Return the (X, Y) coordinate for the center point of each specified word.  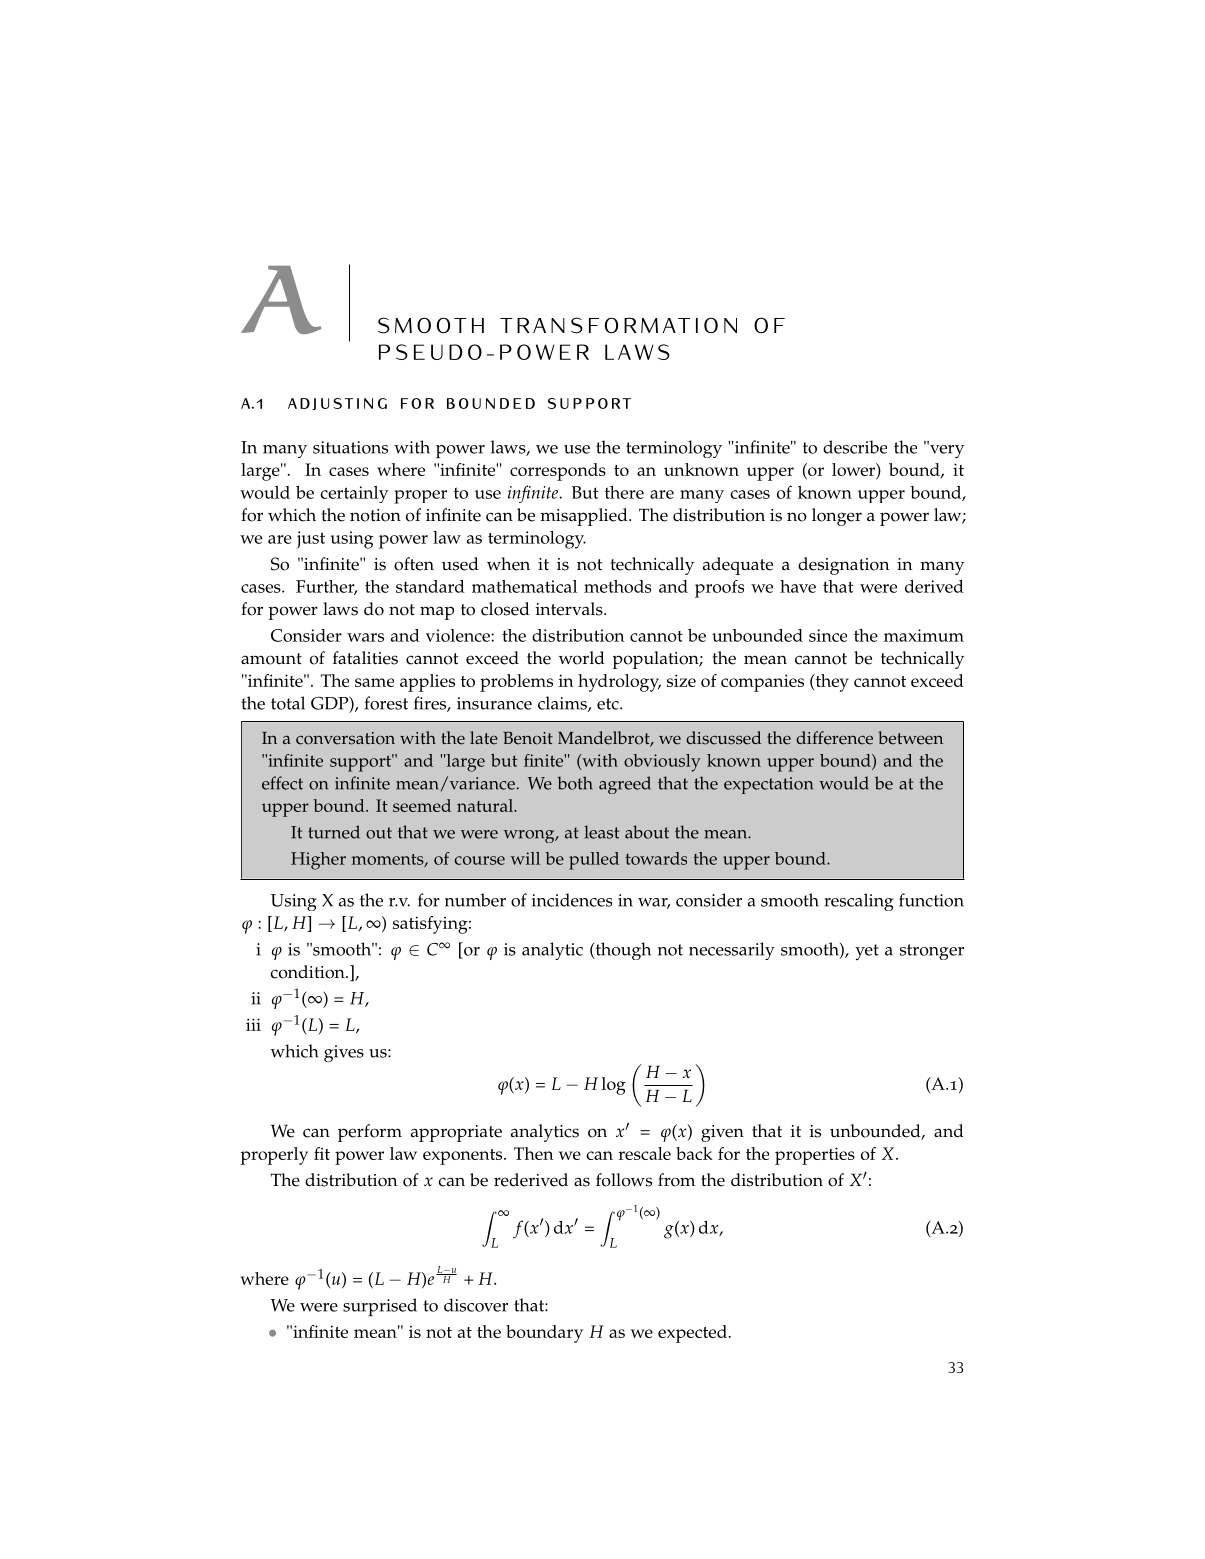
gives (344, 1053)
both (575, 783)
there (624, 492)
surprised (380, 1307)
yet (867, 952)
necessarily (732, 951)
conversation (345, 738)
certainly (354, 494)
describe (855, 447)
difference (834, 738)
